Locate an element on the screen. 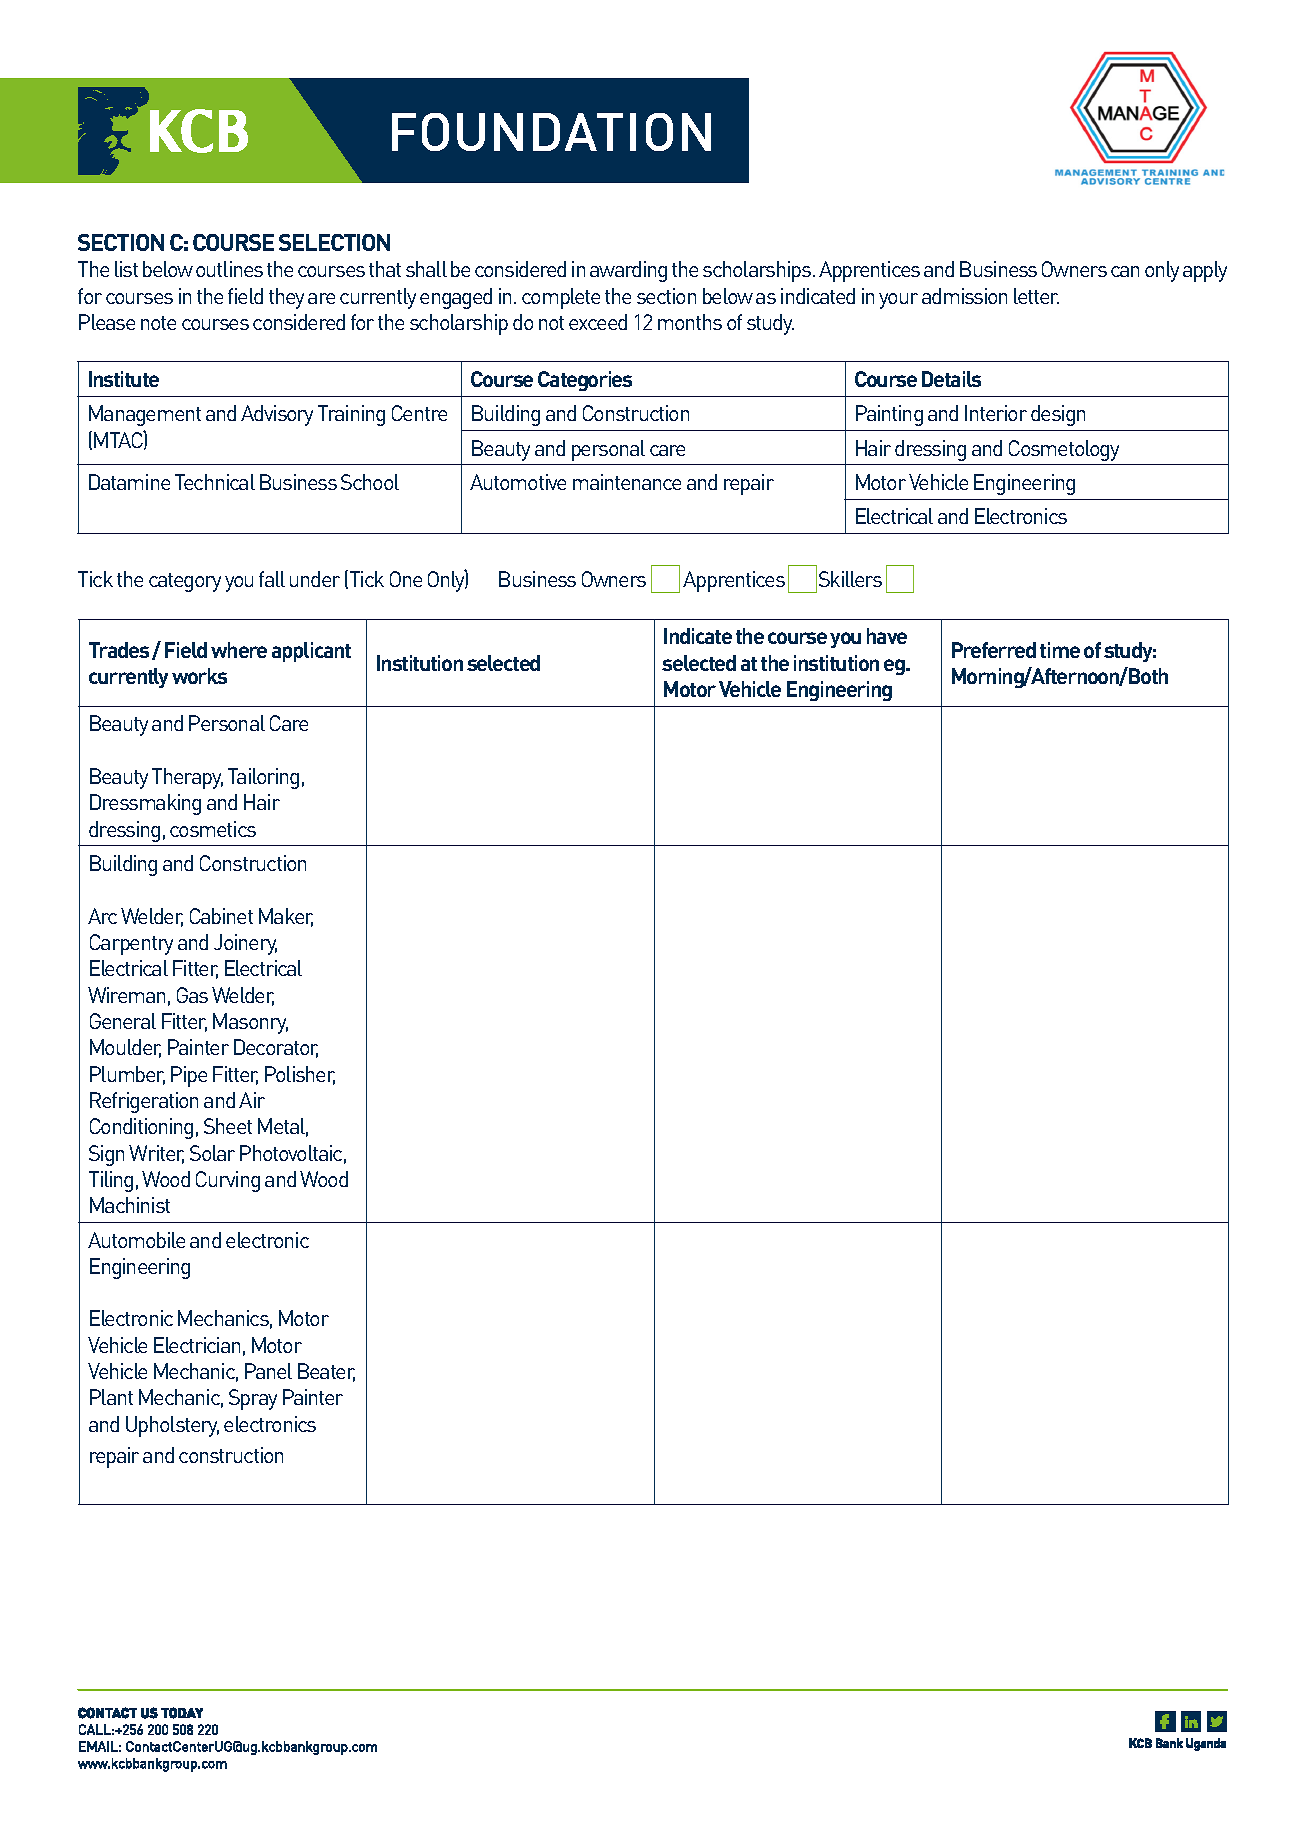 This screenshot has width=1306, height=1847. FOUNDATION is located at coordinates (551, 132).
